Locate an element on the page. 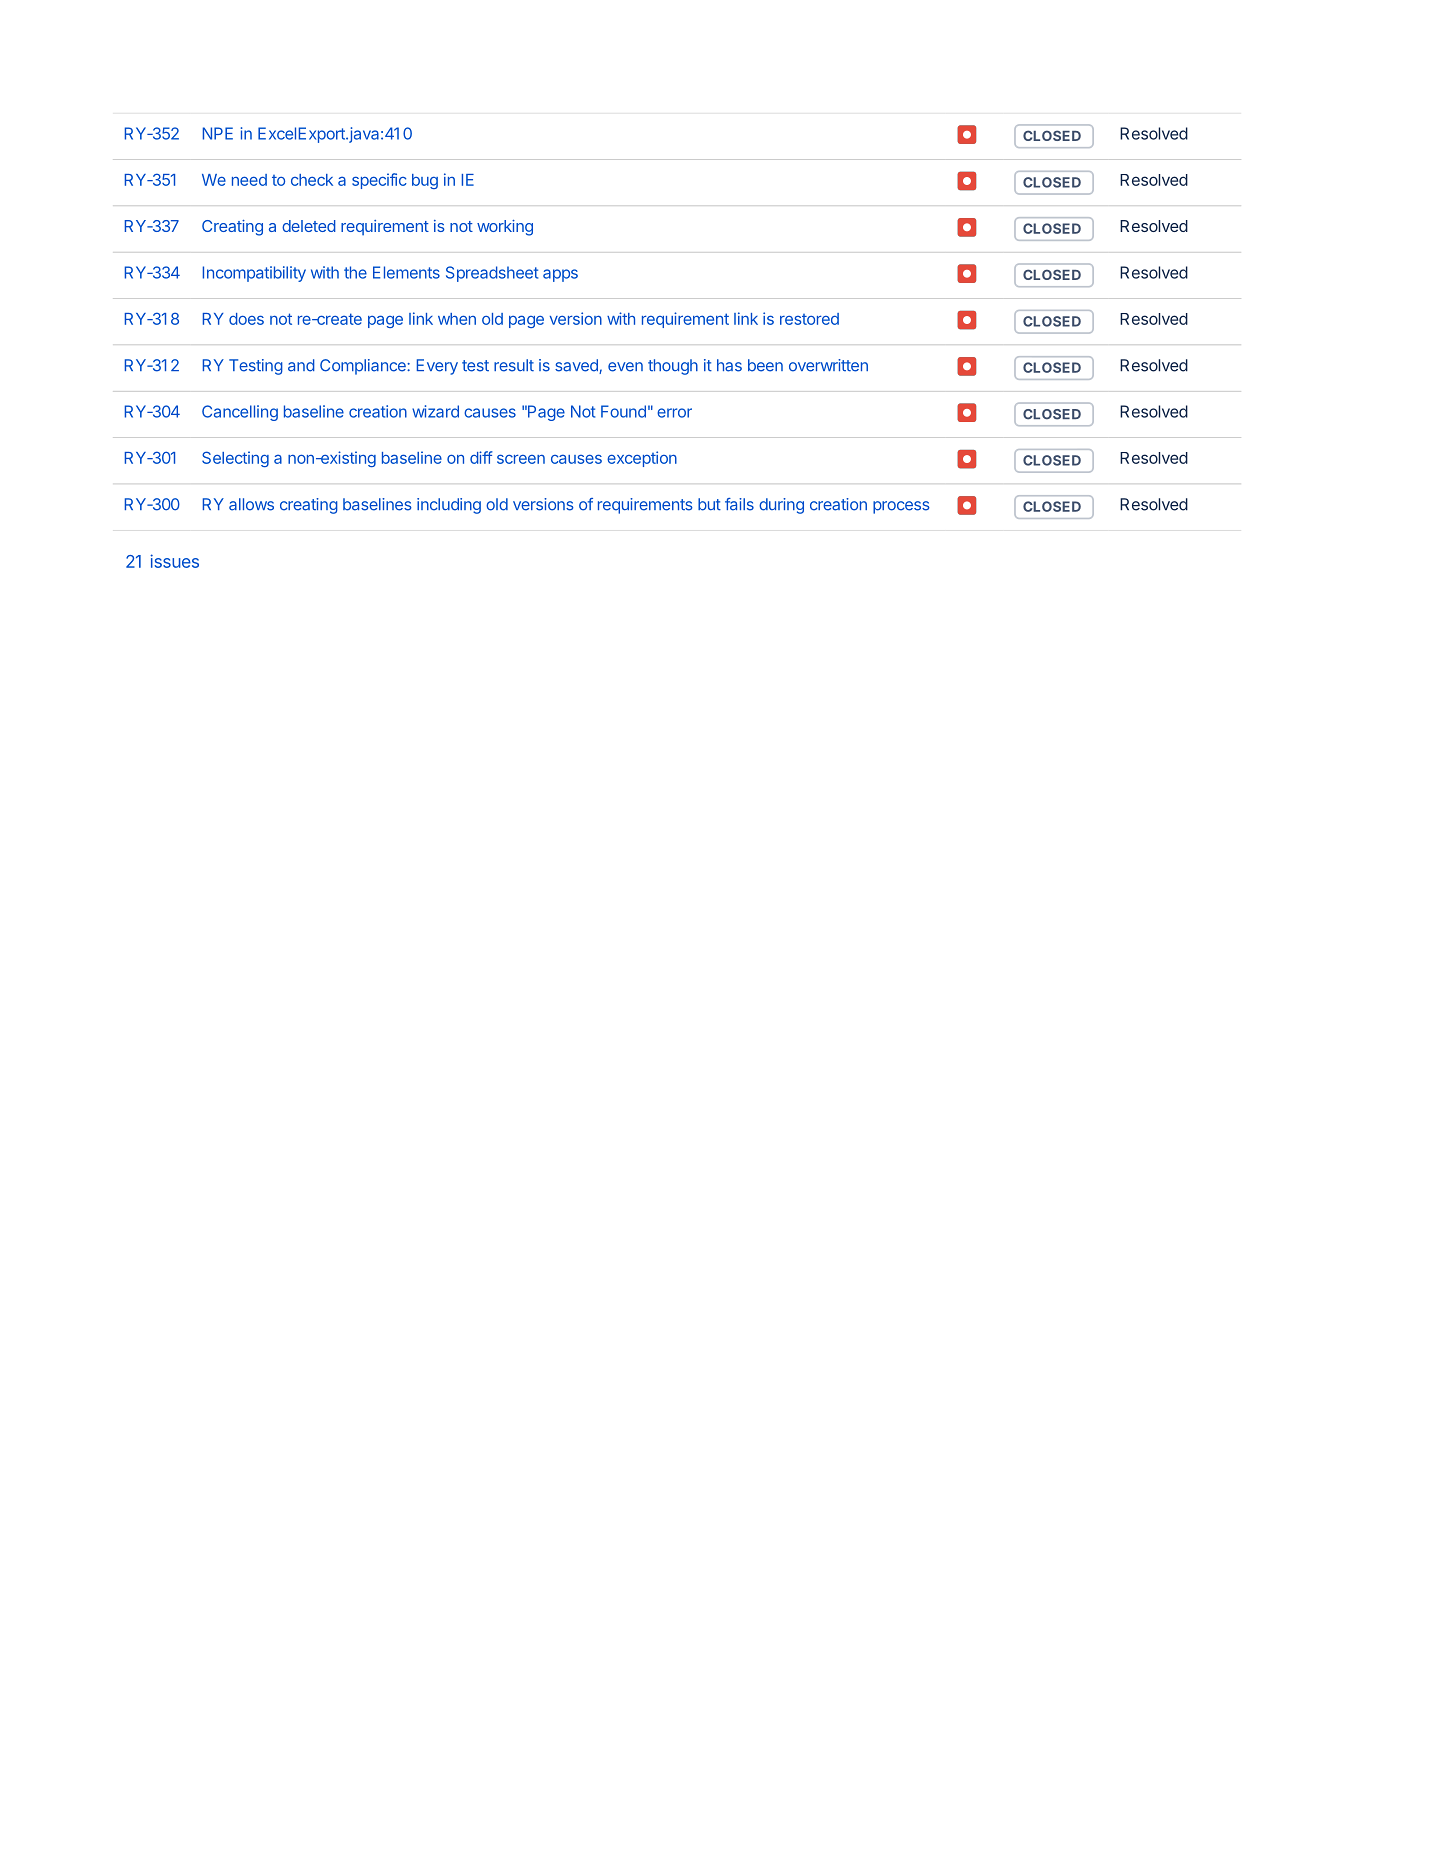 The image size is (1438, 1861). working is located at coordinates (505, 228).
